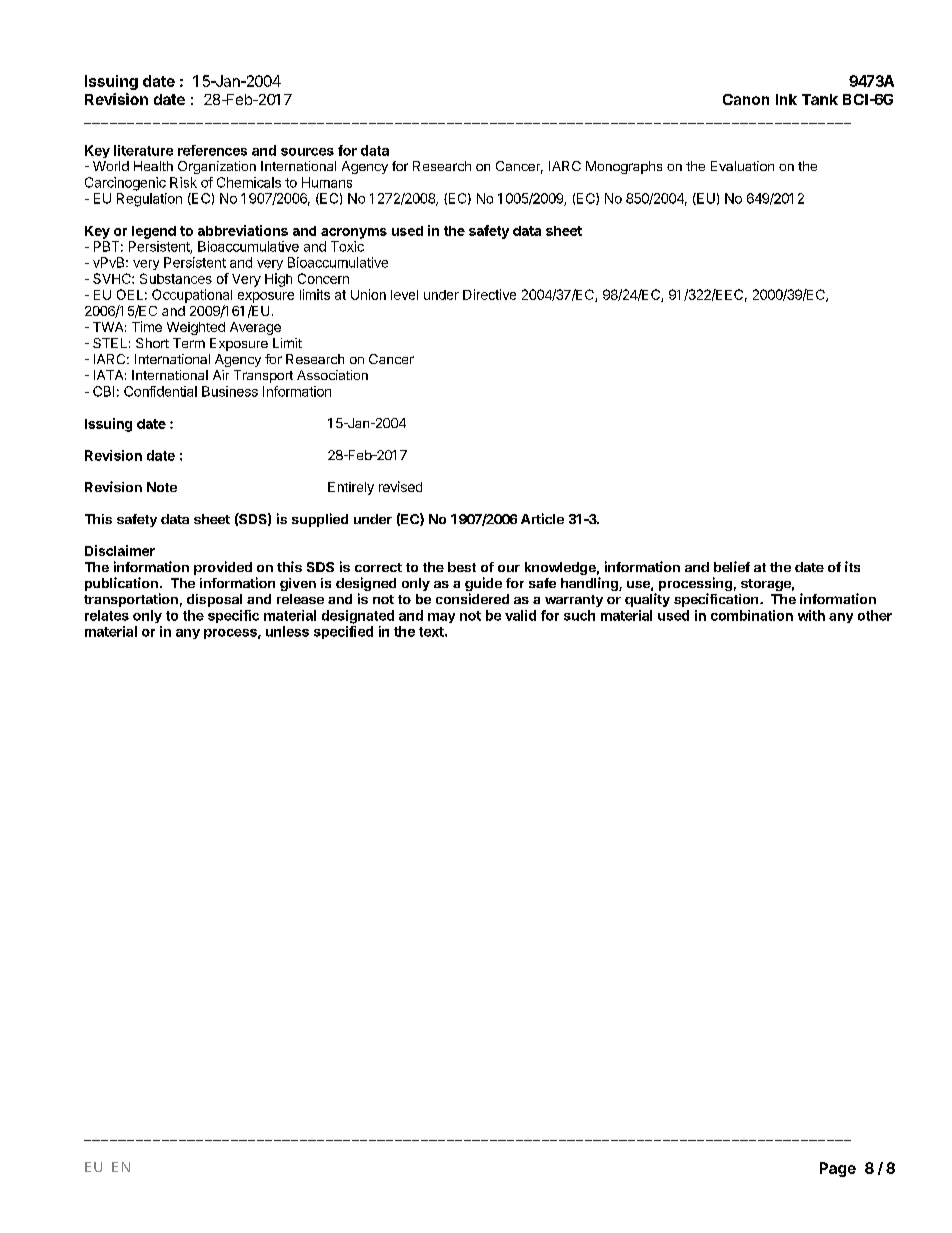 The width and height of the page is (952, 1233). What do you see at coordinates (214, 600) in the page?
I see `disposal` at bounding box center [214, 600].
